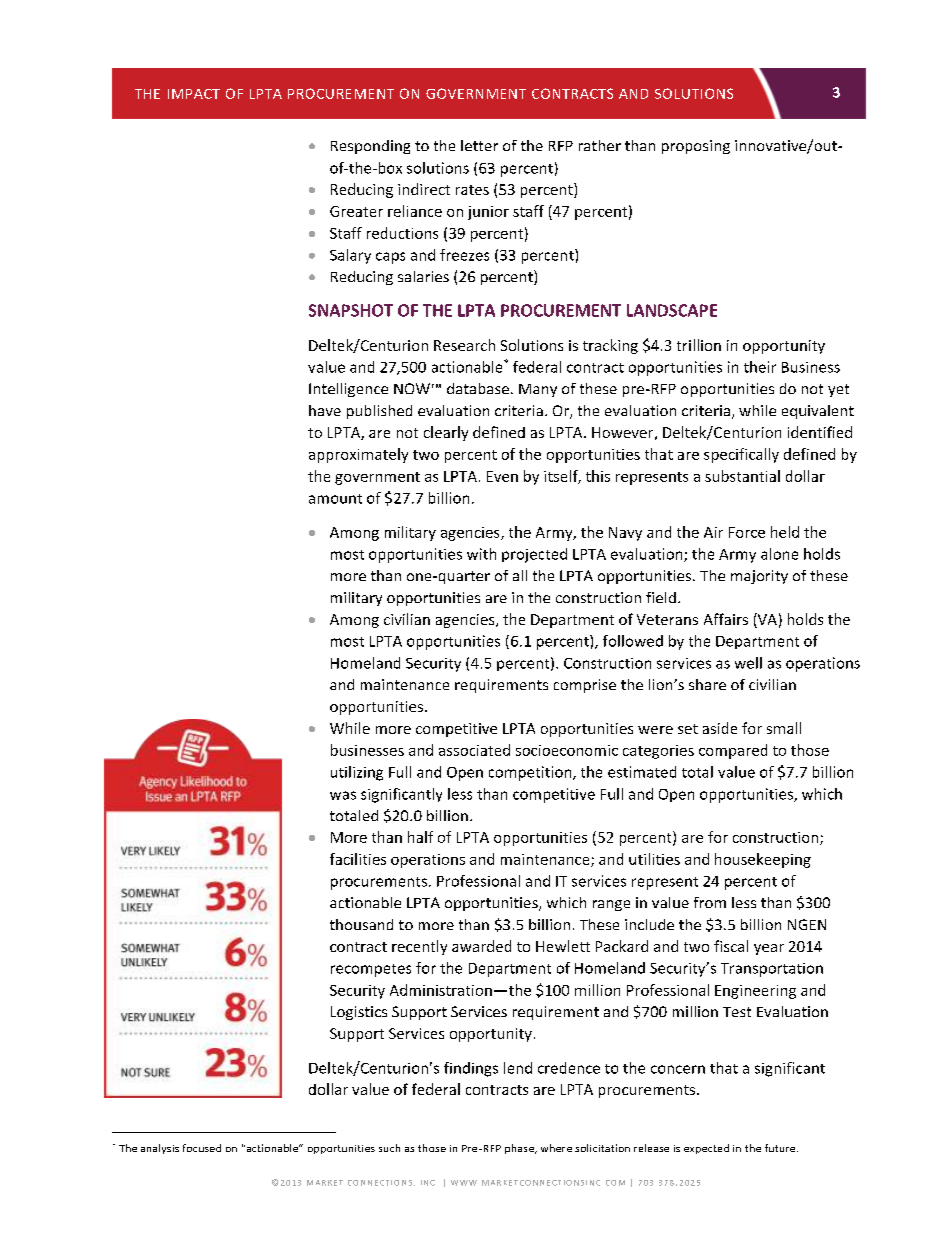  What do you see at coordinates (706, 1149) in the screenshot?
I see `expected` at bounding box center [706, 1149].
